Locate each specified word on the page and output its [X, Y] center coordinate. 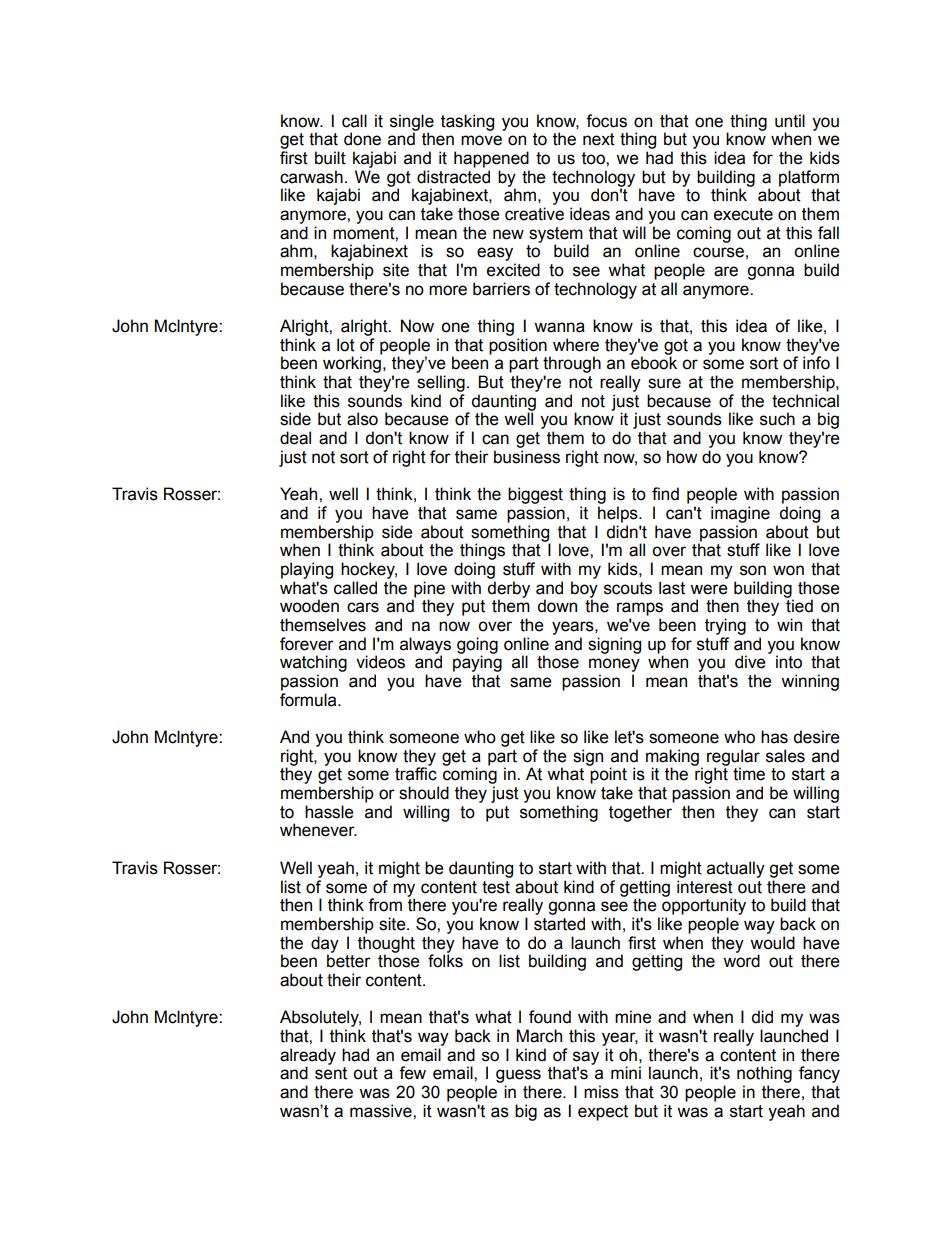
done [362, 139]
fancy [819, 1074]
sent [331, 1073]
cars [363, 607]
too [594, 158]
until [790, 121]
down [557, 606]
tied [799, 606]
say [586, 1059]
